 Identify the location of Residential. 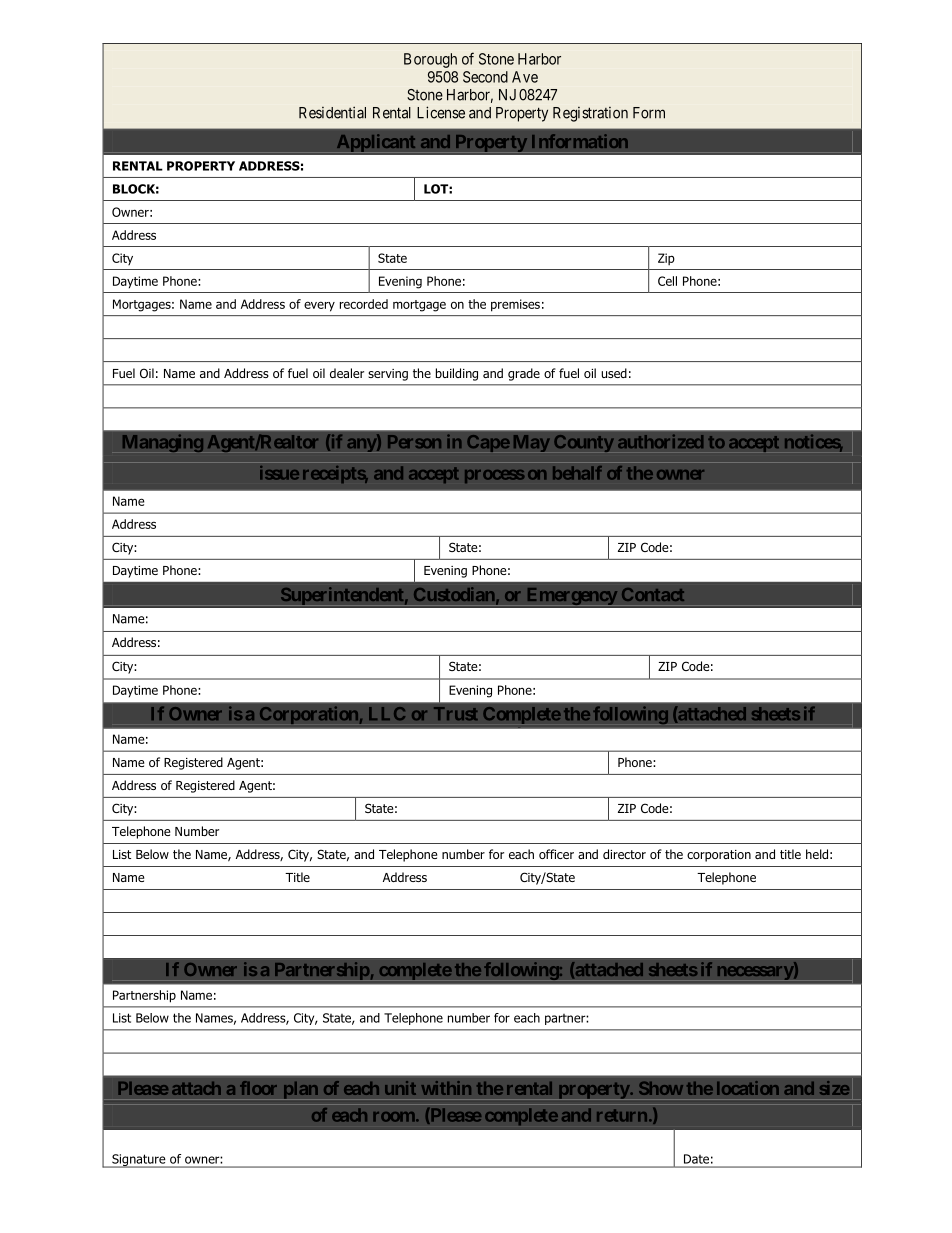
(332, 112).
